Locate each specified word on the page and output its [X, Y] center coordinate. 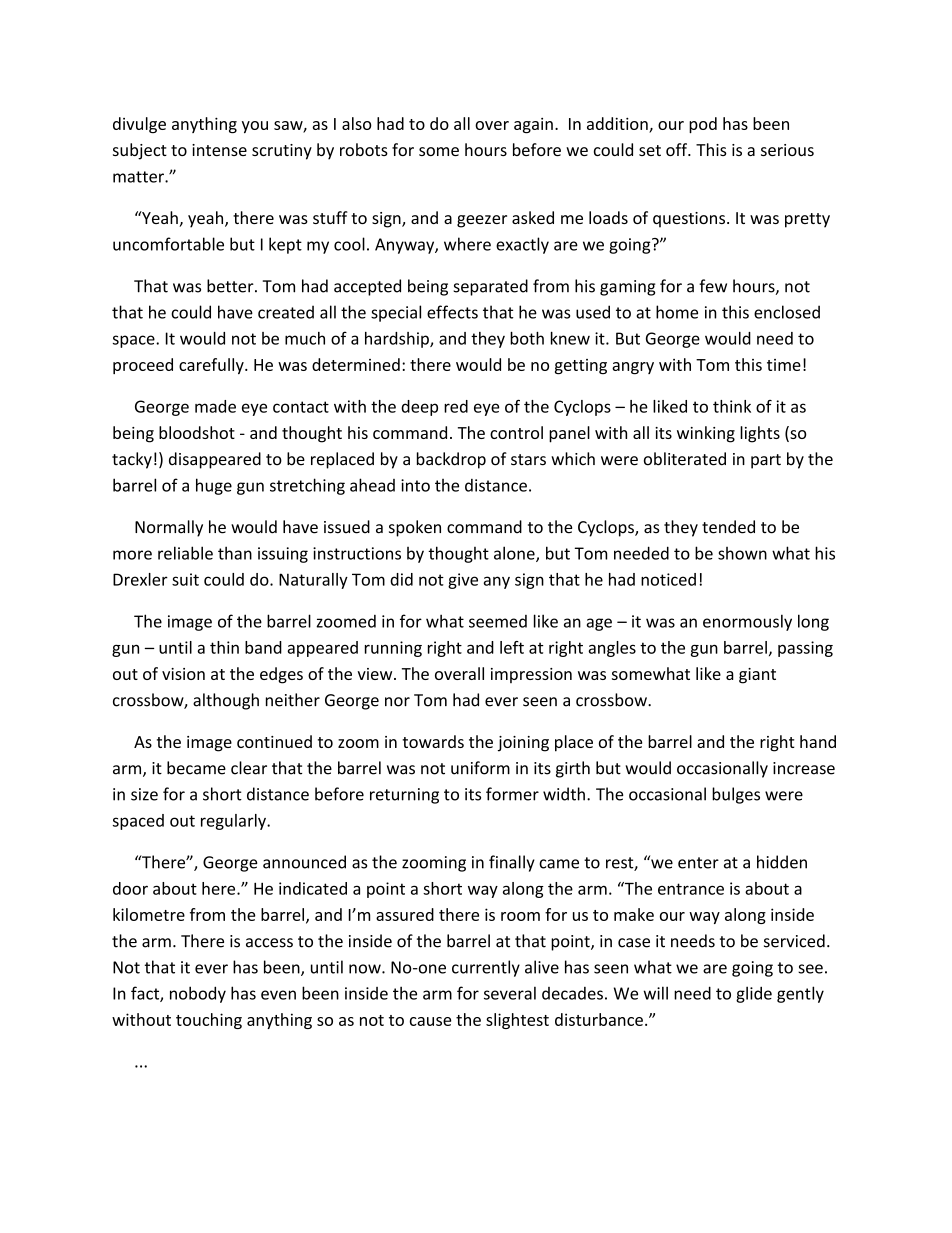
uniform [480, 768]
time [784, 365]
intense [219, 150]
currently [486, 968]
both [527, 338]
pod [703, 125]
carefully [212, 366]
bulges [736, 795]
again [533, 126]
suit [185, 579]
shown [742, 553]
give [463, 581]
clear [249, 768]
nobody [198, 994]
